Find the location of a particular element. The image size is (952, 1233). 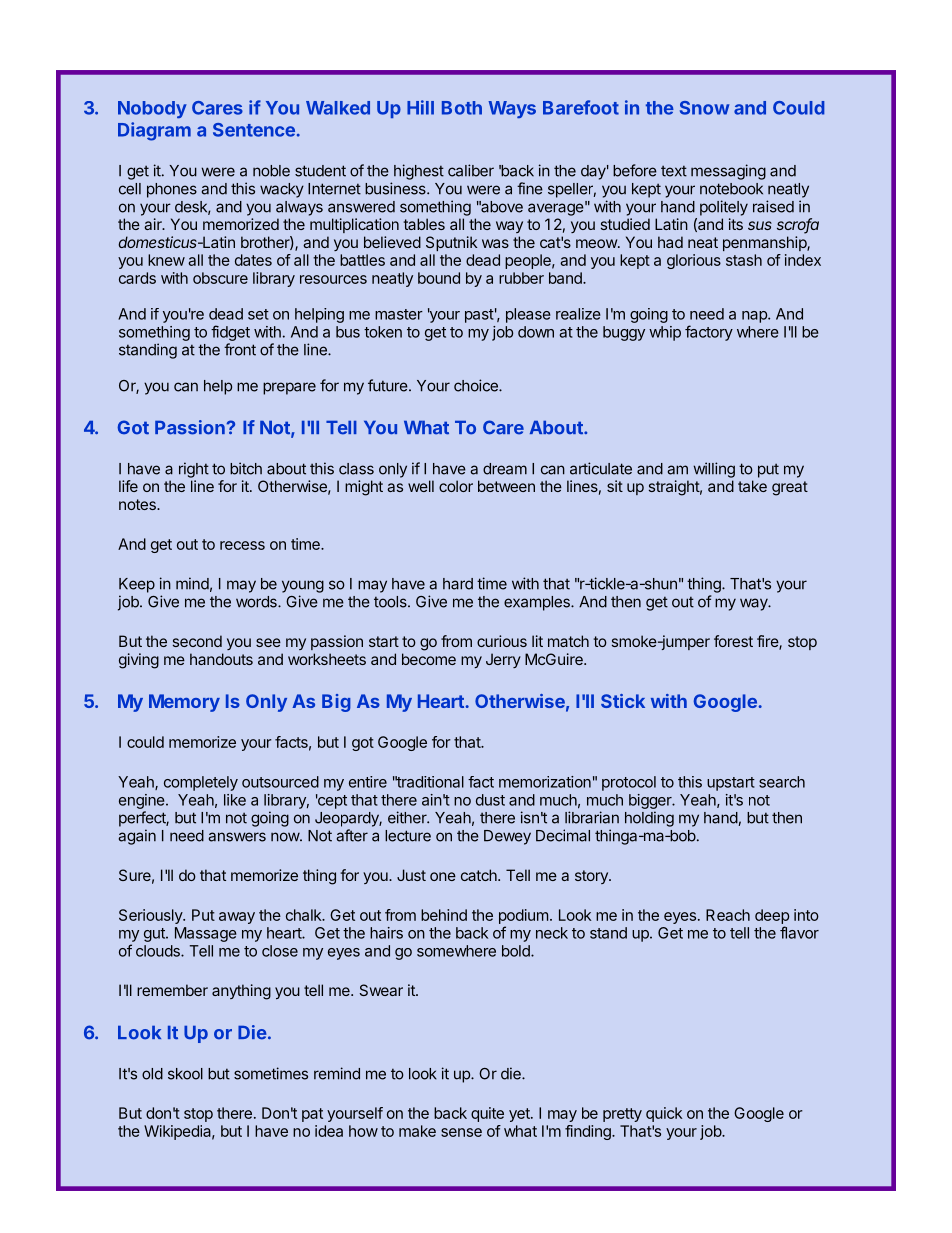

messaging is located at coordinates (728, 172).
